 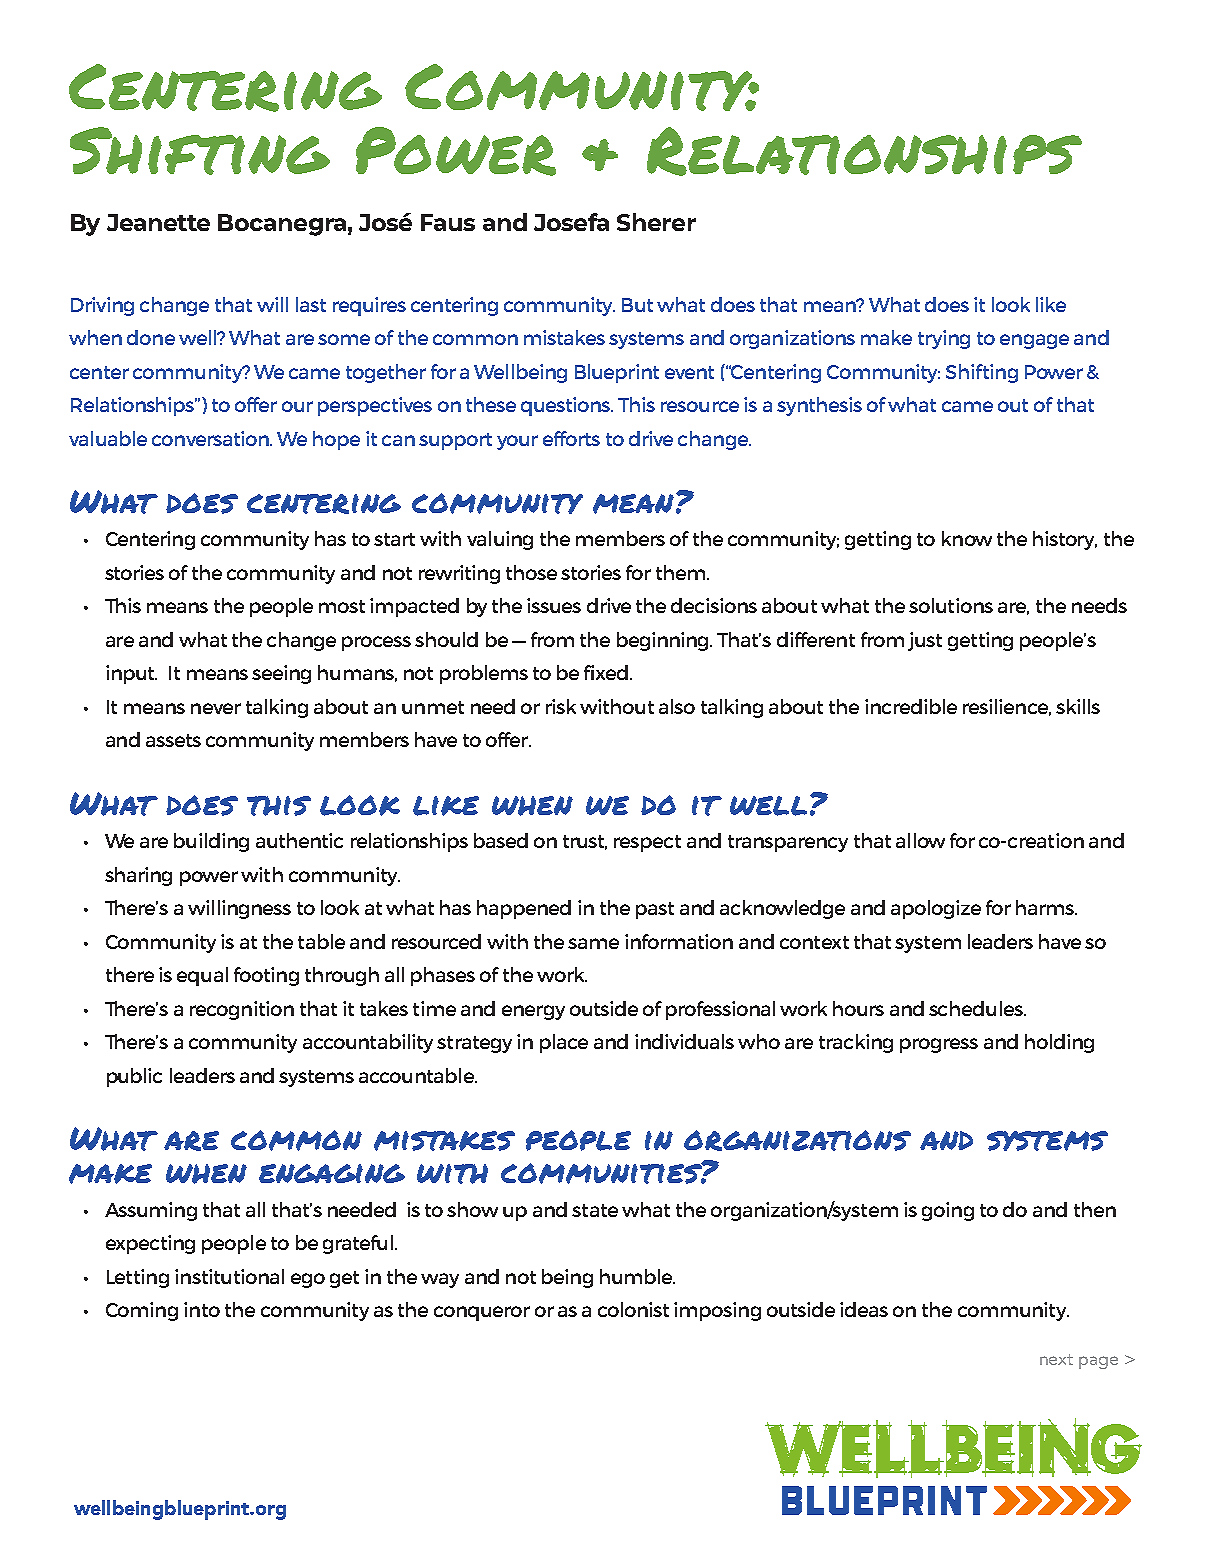 What do you see at coordinates (202, 1309) in the image?
I see `into` at bounding box center [202, 1309].
